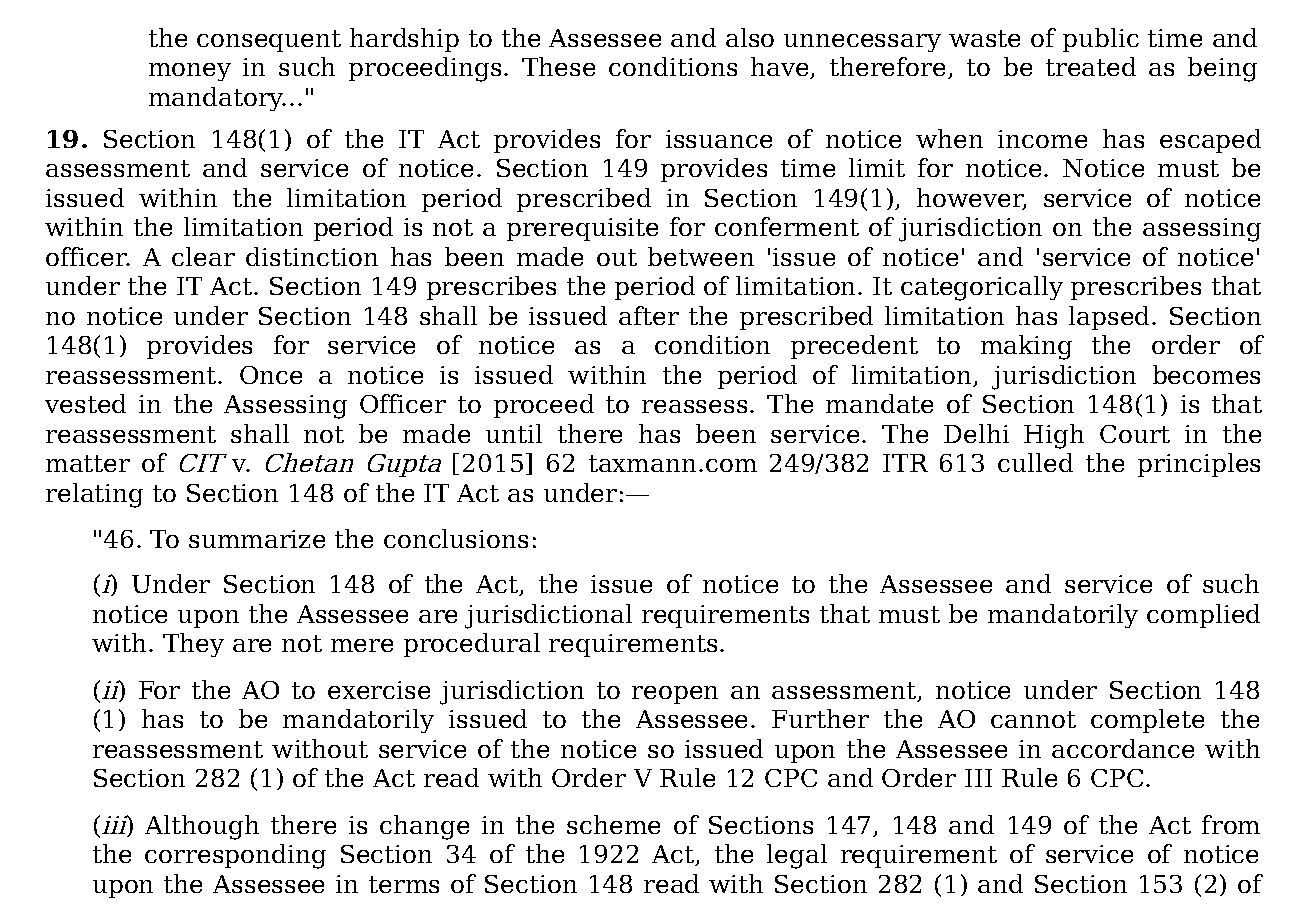 This document has width=1308, height=924. What do you see at coordinates (472, 645) in the document?
I see `procedural` at bounding box center [472, 645].
